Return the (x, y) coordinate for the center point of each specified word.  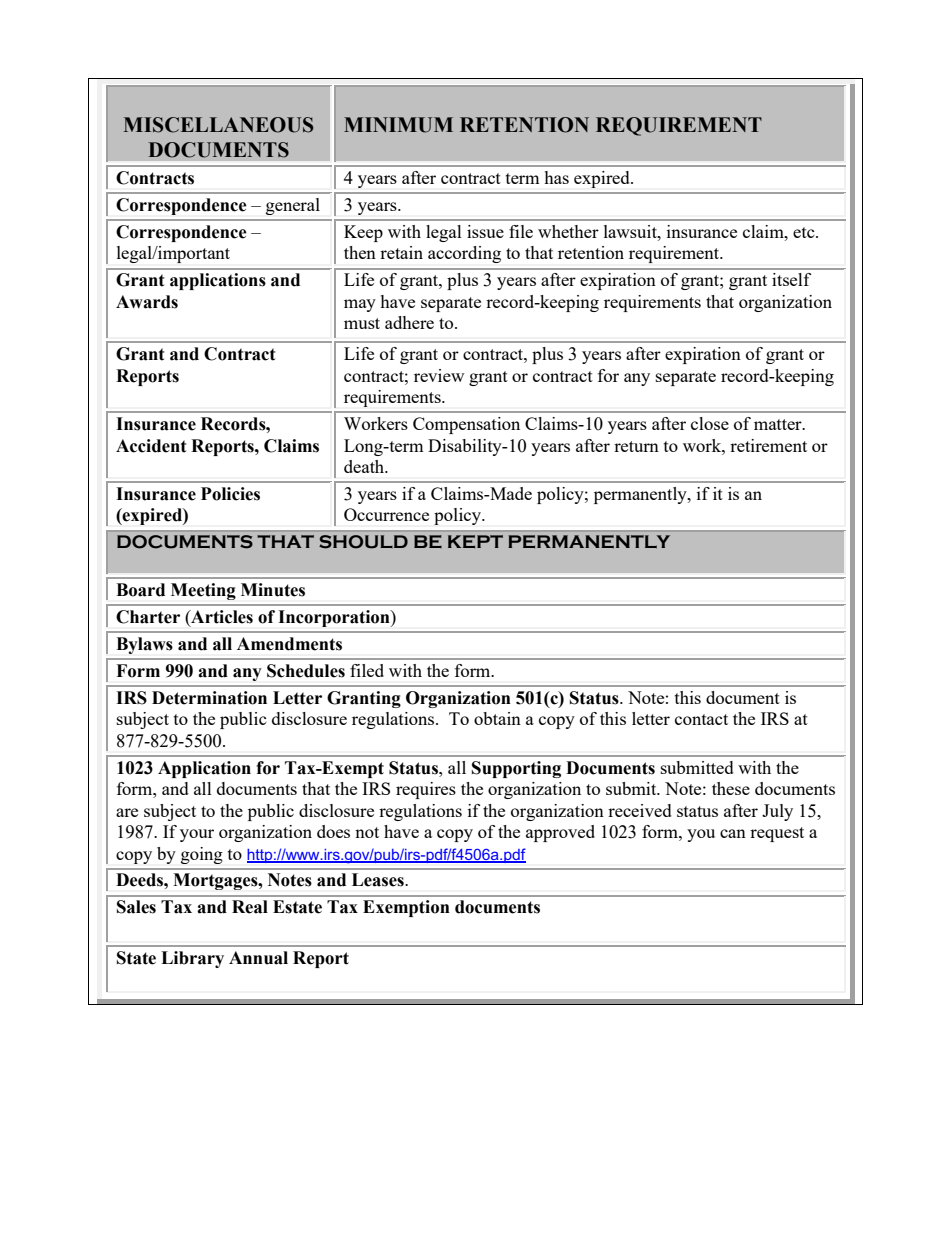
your (197, 835)
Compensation (466, 425)
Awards (147, 302)
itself (791, 279)
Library (192, 959)
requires (426, 790)
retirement (768, 445)
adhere (409, 322)
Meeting (203, 591)
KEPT (475, 541)
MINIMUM (398, 125)
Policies (230, 494)
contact (701, 719)
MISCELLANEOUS (218, 125)
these (731, 788)
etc (805, 232)
